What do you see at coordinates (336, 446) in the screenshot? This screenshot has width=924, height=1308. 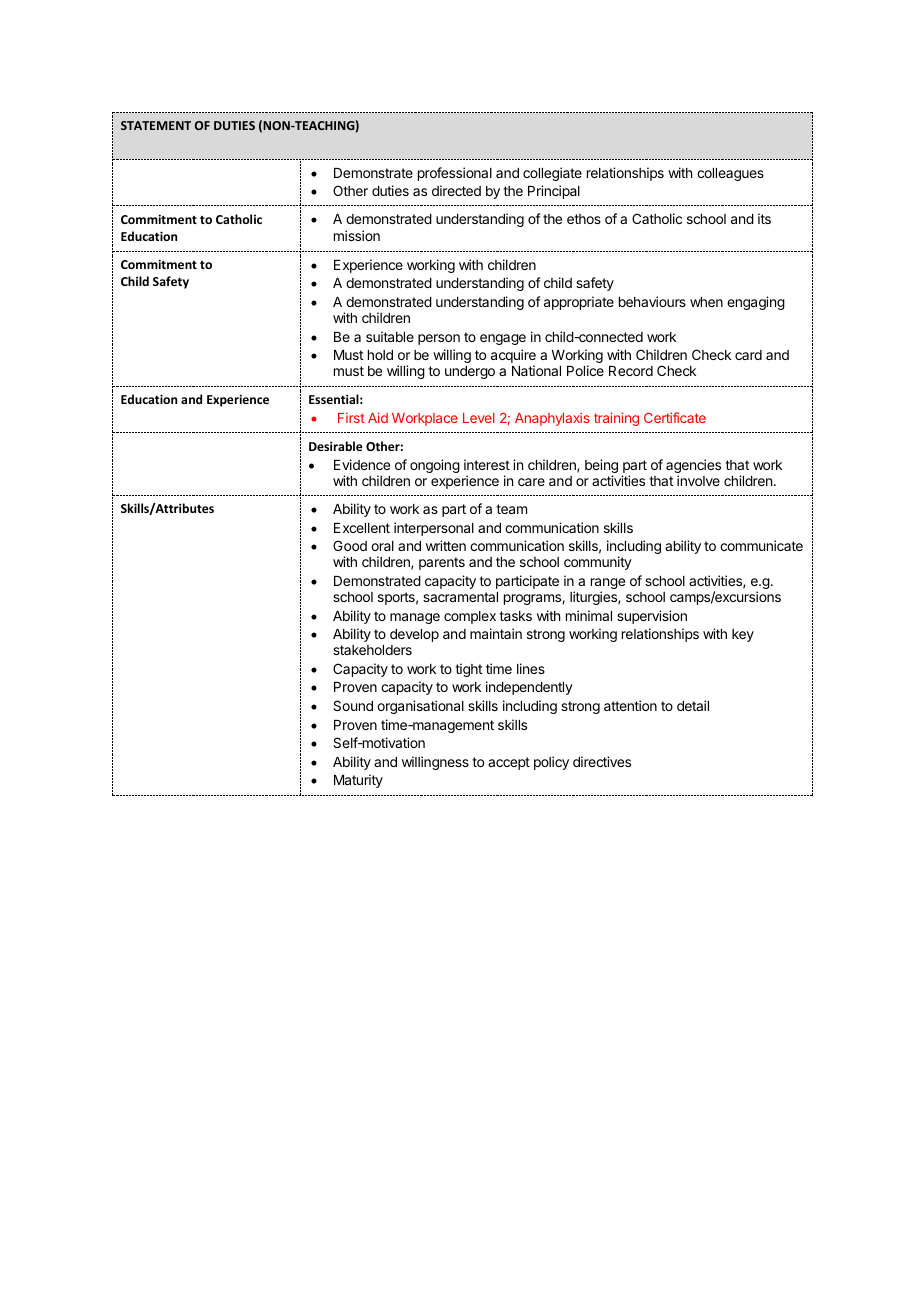 I see `Desirable` at bounding box center [336, 446].
